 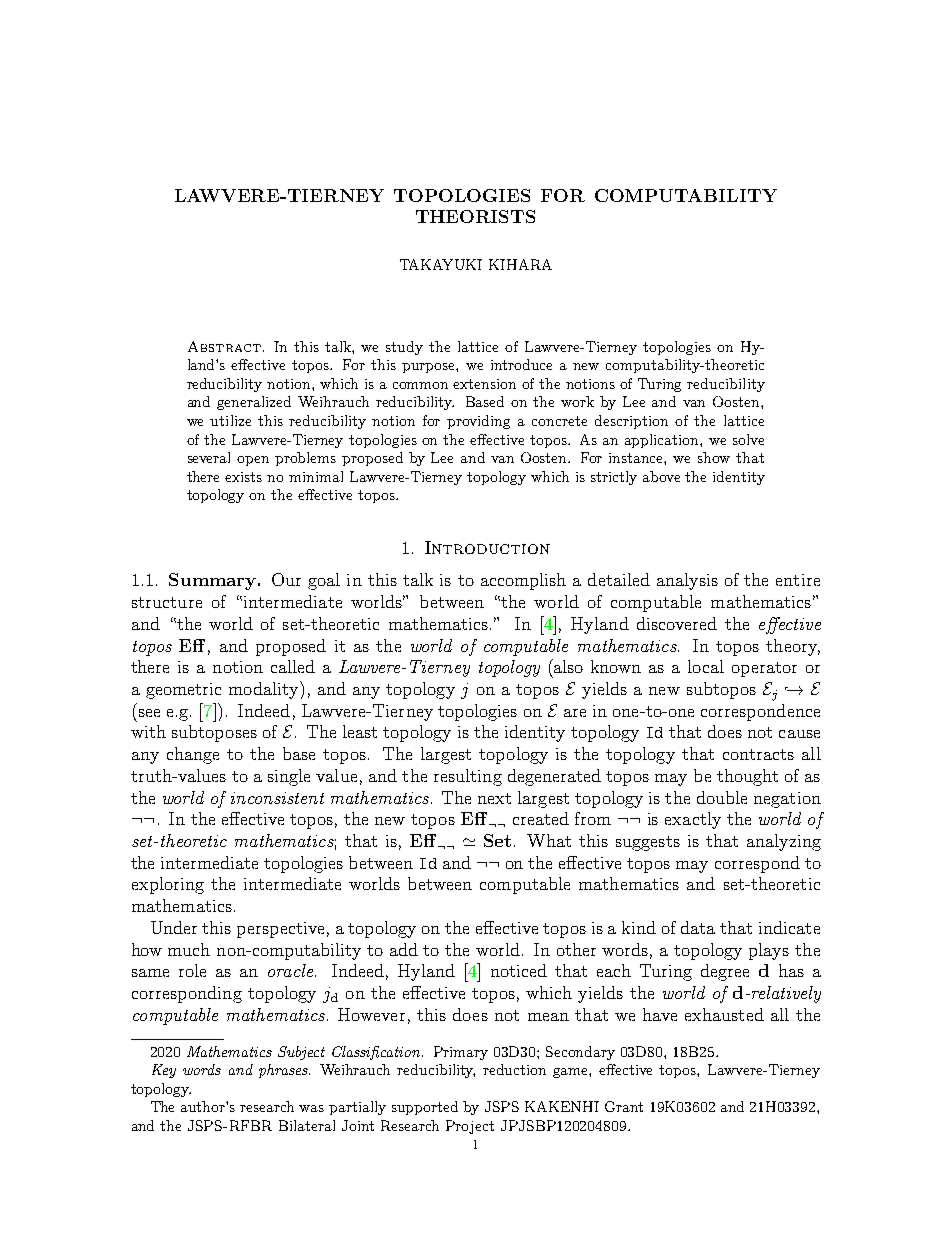 I want to click on noticed, so click(x=519, y=970).
